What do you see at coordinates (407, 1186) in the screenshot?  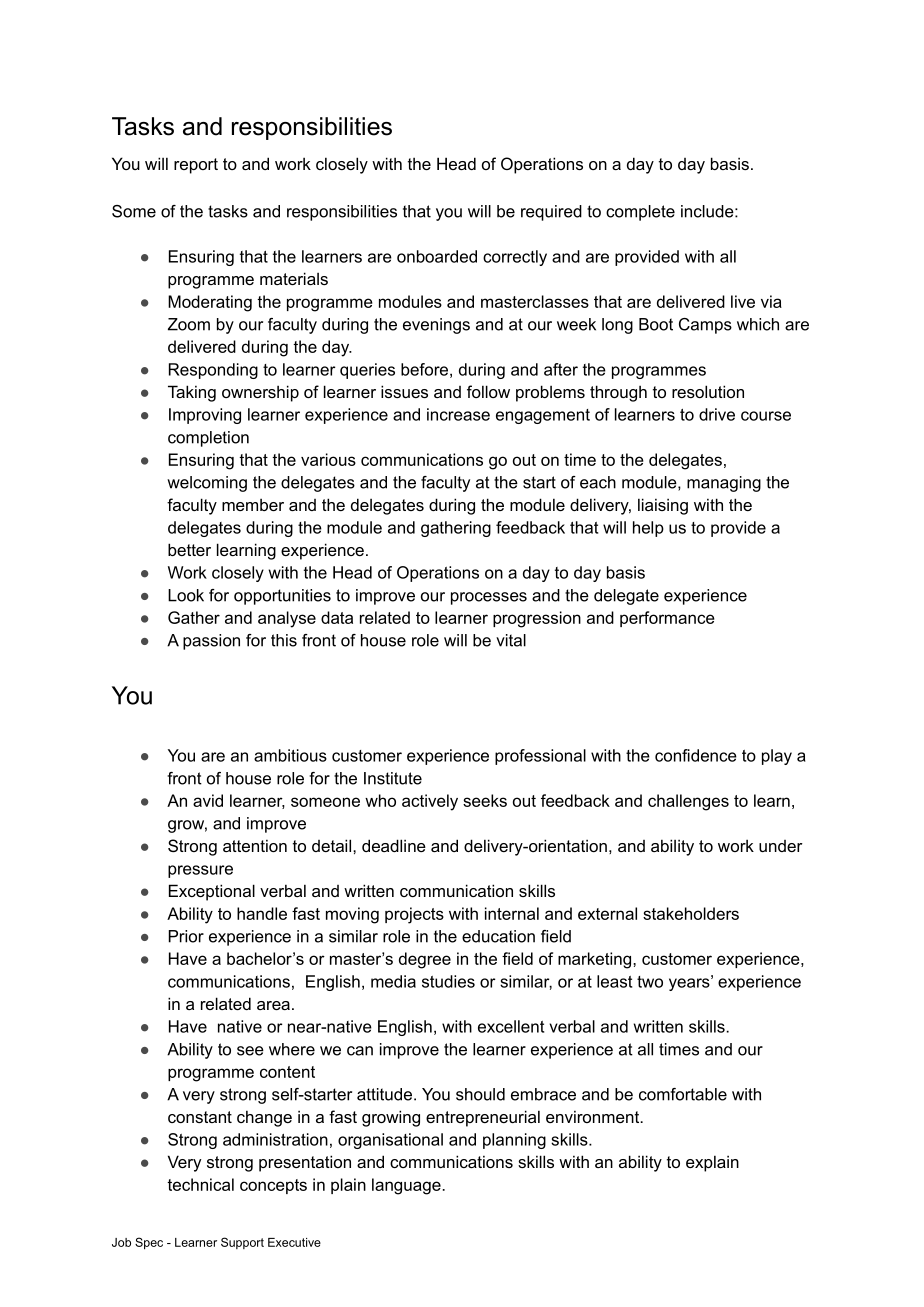 I see `language` at bounding box center [407, 1186].
